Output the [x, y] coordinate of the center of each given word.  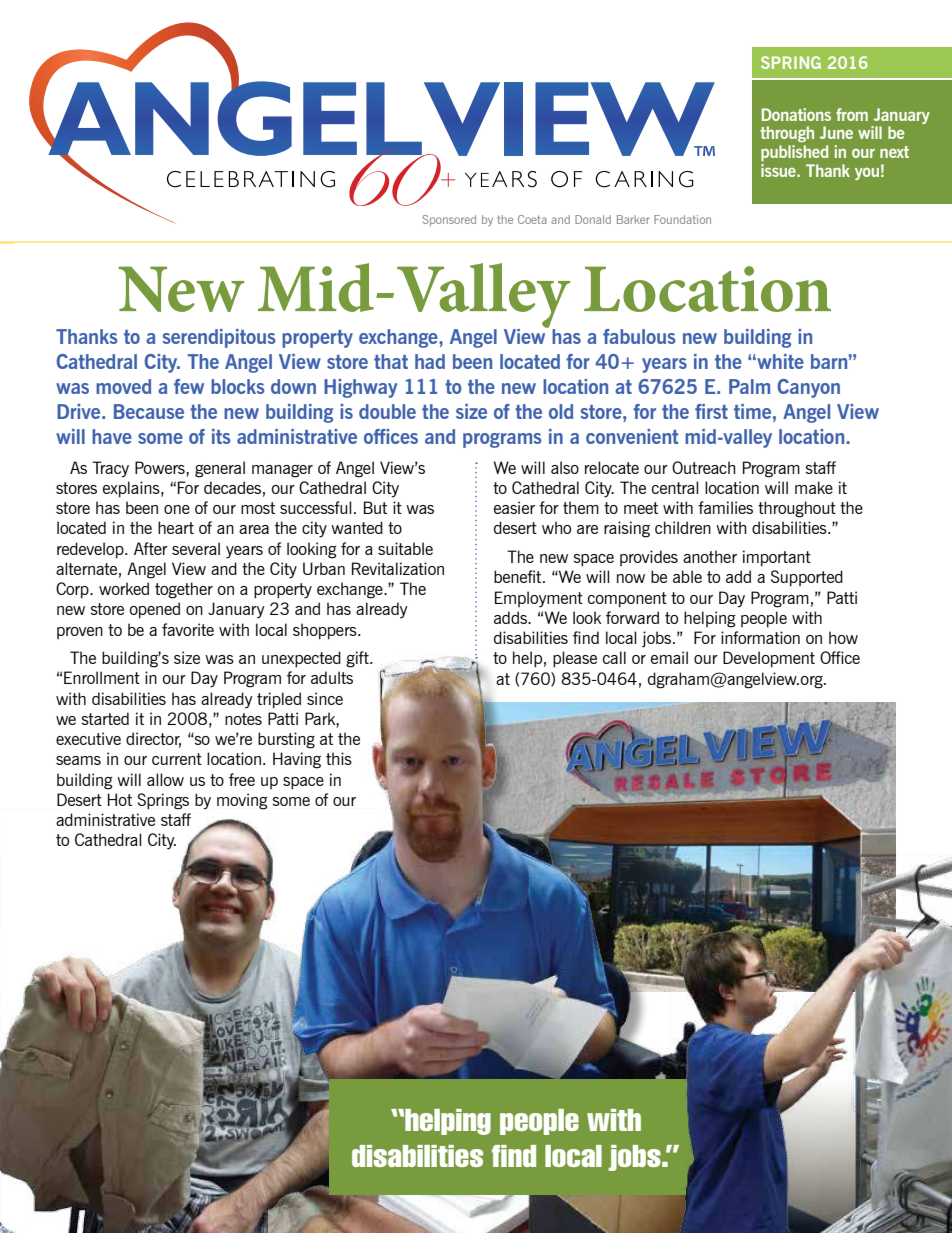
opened [154, 610]
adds [511, 617]
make [814, 487]
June [836, 132]
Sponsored [449, 220]
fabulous [639, 336]
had [430, 361]
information [760, 637]
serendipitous [219, 338]
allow [165, 779]
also [565, 467]
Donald [593, 219]
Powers [161, 467]
